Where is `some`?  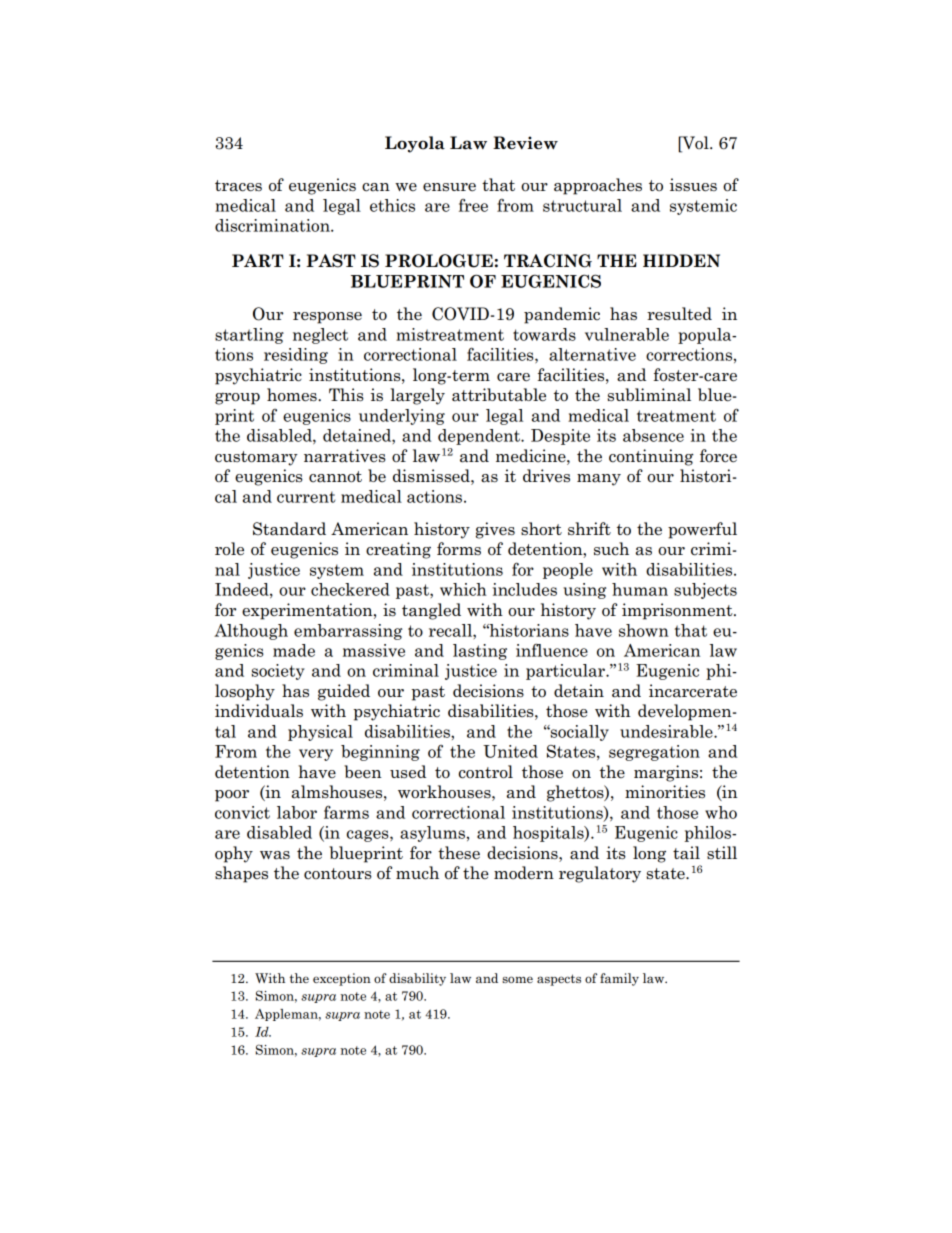
some is located at coordinates (517, 979).
